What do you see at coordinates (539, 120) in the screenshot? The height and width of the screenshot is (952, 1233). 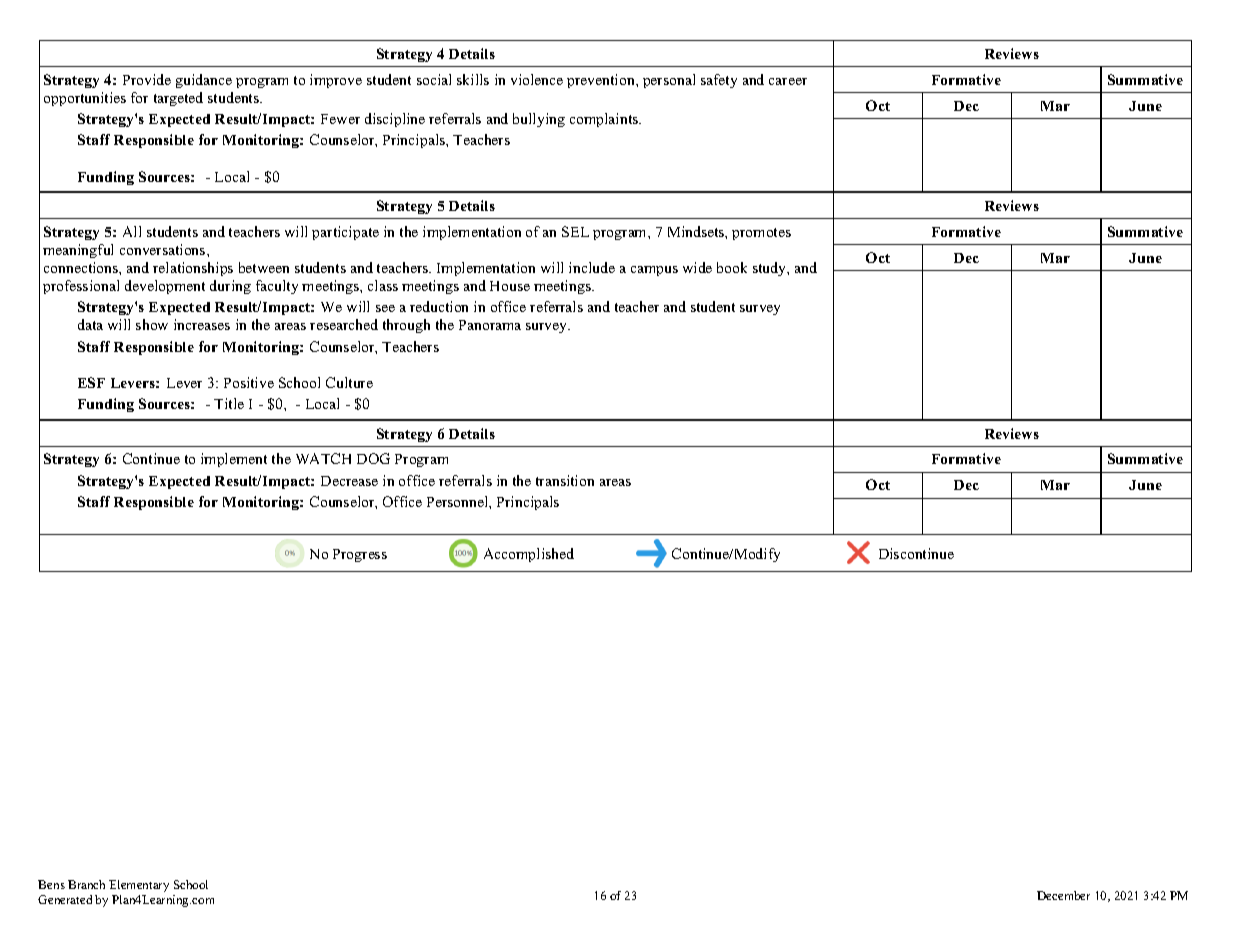 I see `bullying` at bounding box center [539, 120].
